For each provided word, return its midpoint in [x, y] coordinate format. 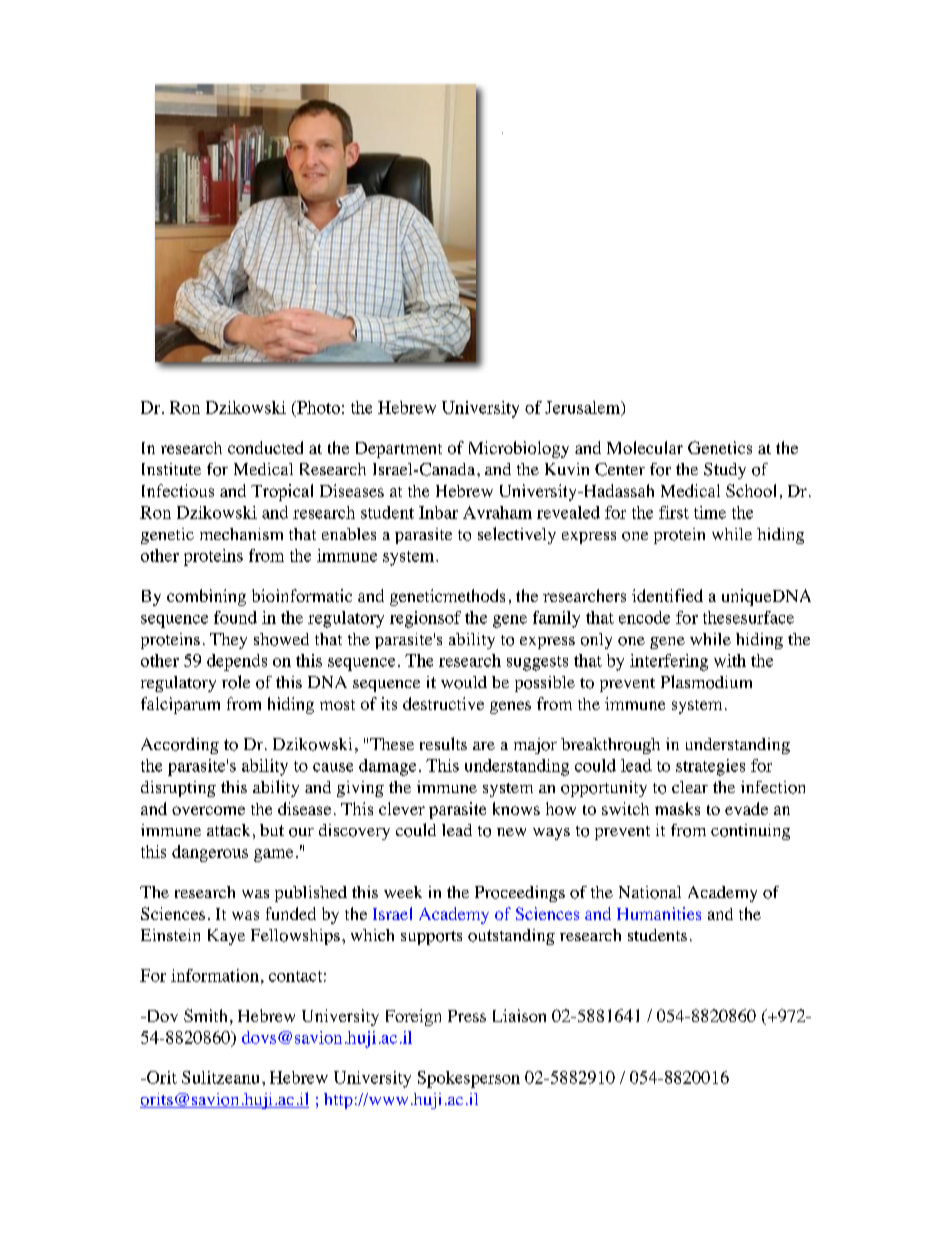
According [180, 746]
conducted [265, 447]
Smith [205, 1015]
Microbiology [519, 449]
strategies [710, 767]
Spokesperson [469, 1079]
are [484, 746]
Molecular [645, 447]
